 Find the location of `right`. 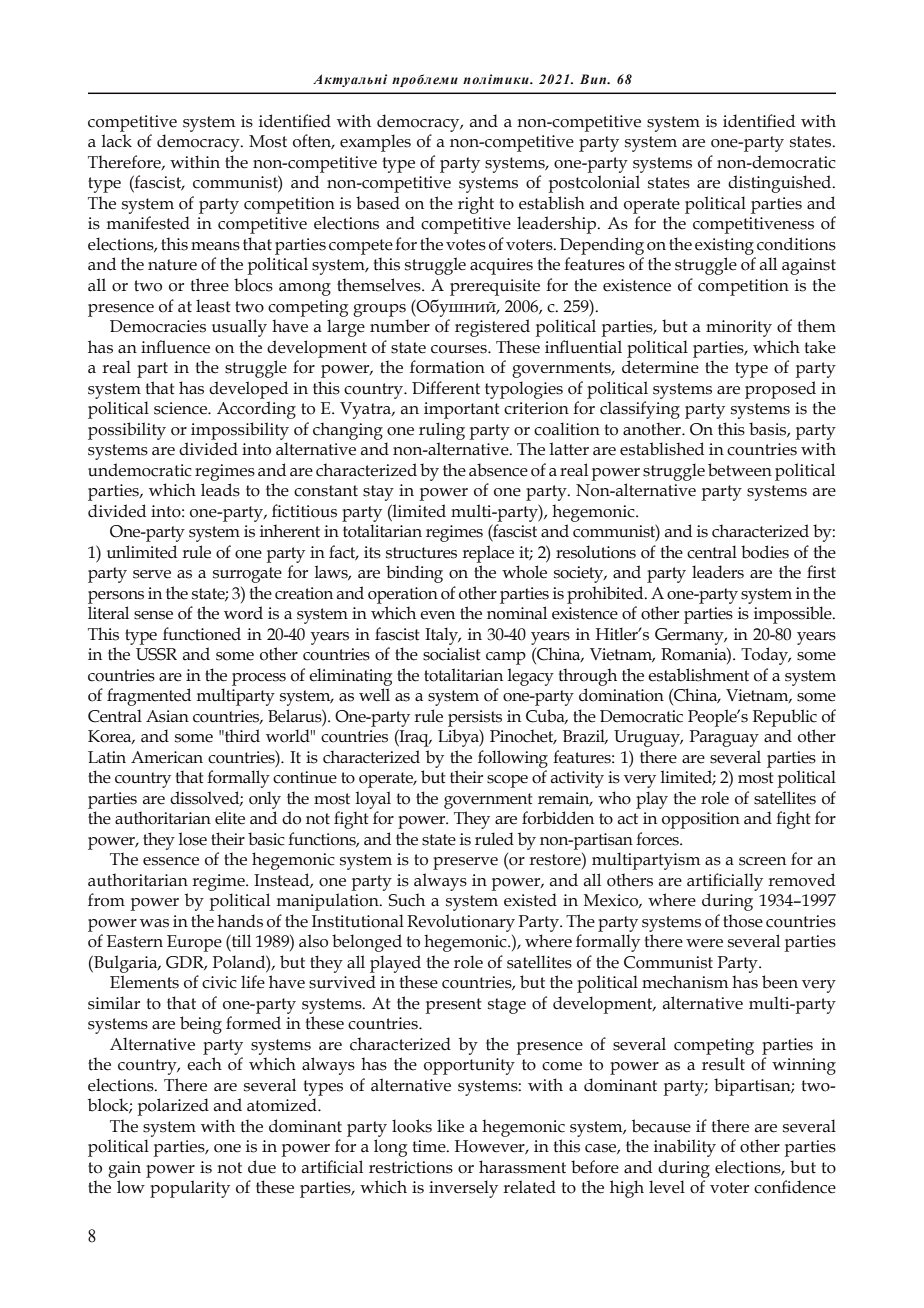

right is located at coordinates (476, 205).
